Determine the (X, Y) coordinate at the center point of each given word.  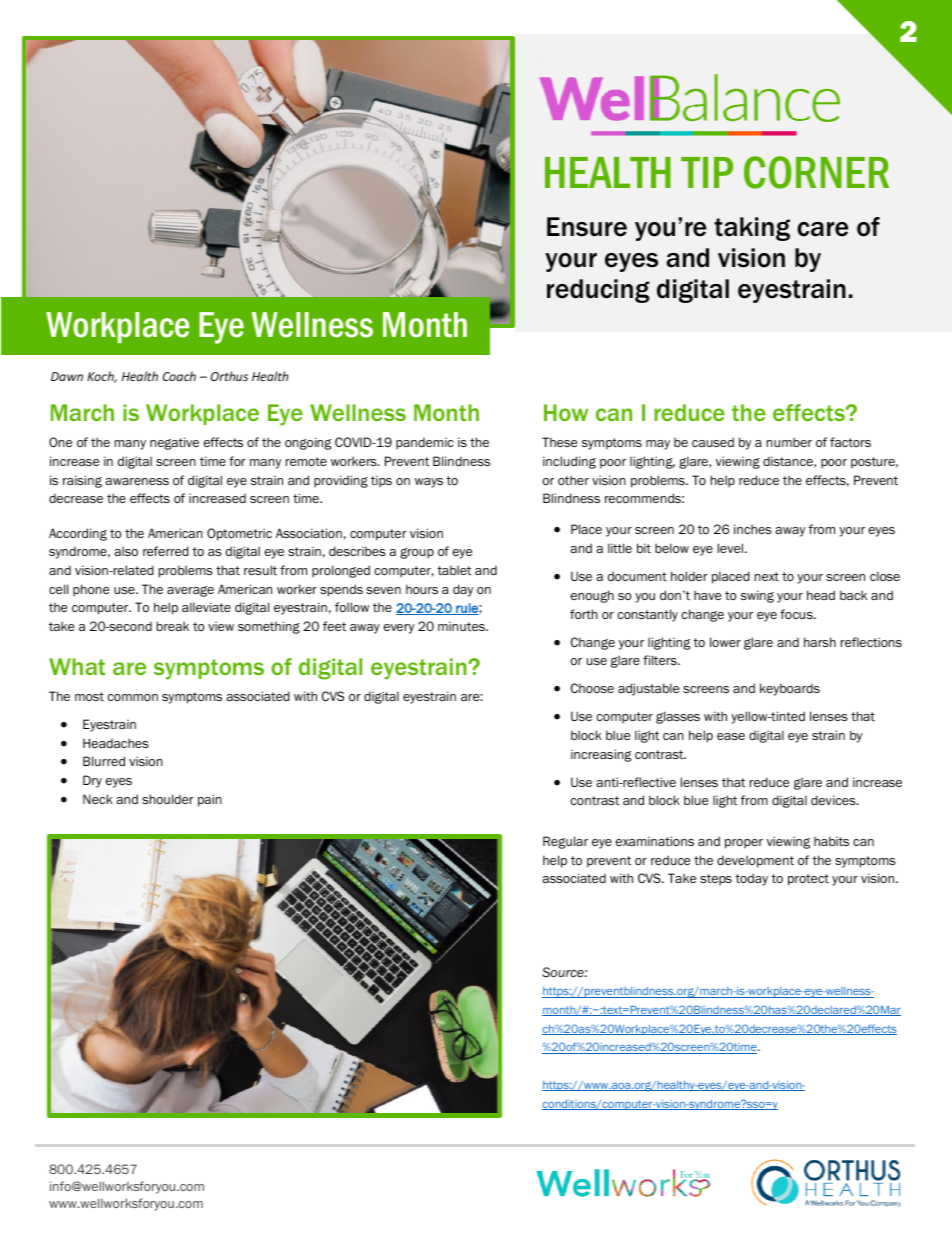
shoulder (168, 799)
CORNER (816, 172)
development (755, 861)
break (173, 626)
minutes (462, 626)
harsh (820, 642)
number (789, 442)
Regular (565, 842)
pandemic (424, 443)
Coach (179, 376)
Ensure (587, 227)
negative (174, 443)
